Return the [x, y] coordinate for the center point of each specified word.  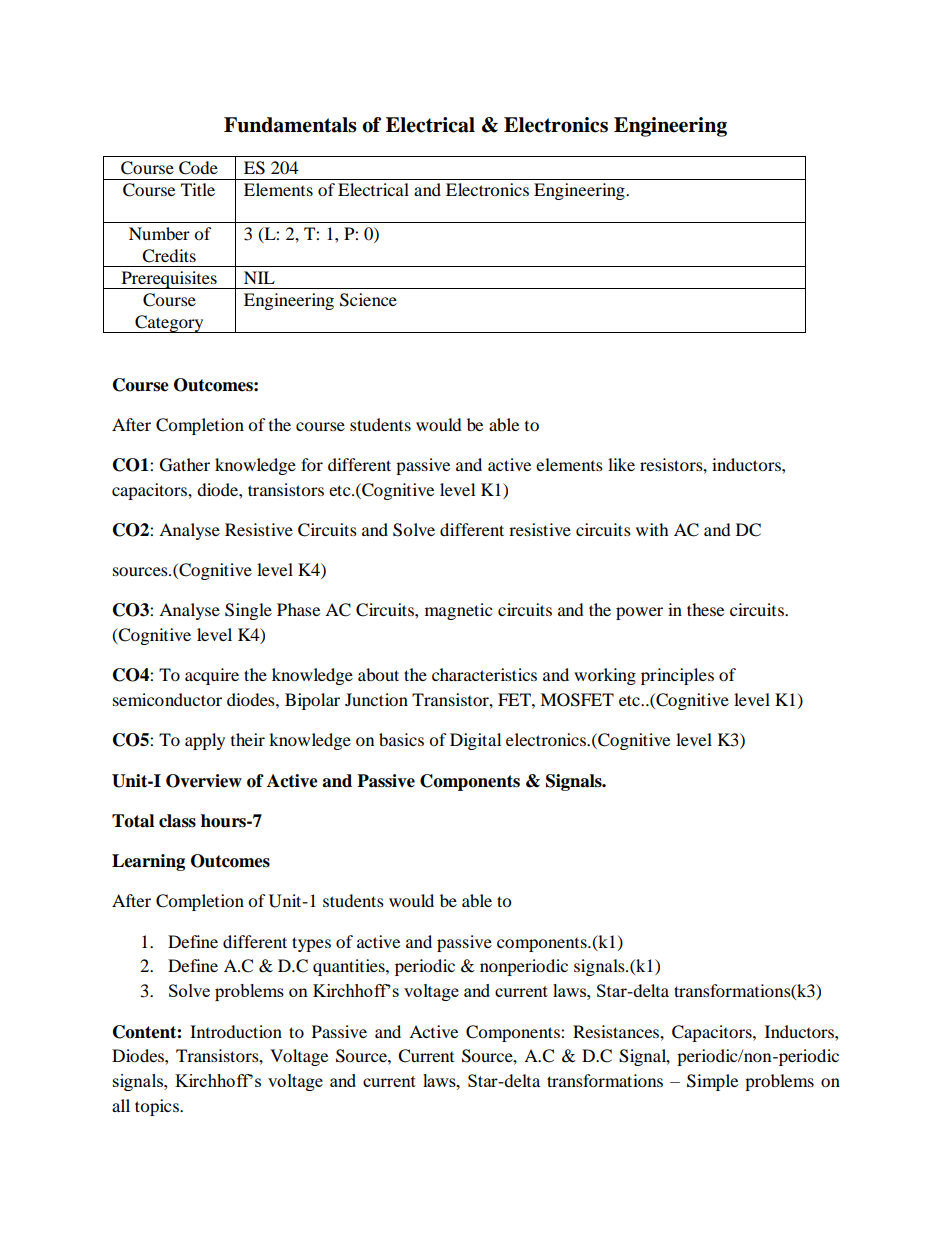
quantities [350, 967]
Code [198, 168]
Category [169, 324]
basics [401, 739]
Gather [185, 465]
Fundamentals [290, 125]
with [652, 529]
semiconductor [167, 699]
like [621, 464]
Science [368, 300]
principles [677, 676]
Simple [712, 1082]
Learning [148, 862]
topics [158, 1107]
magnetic [458, 611]
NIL [259, 277]
